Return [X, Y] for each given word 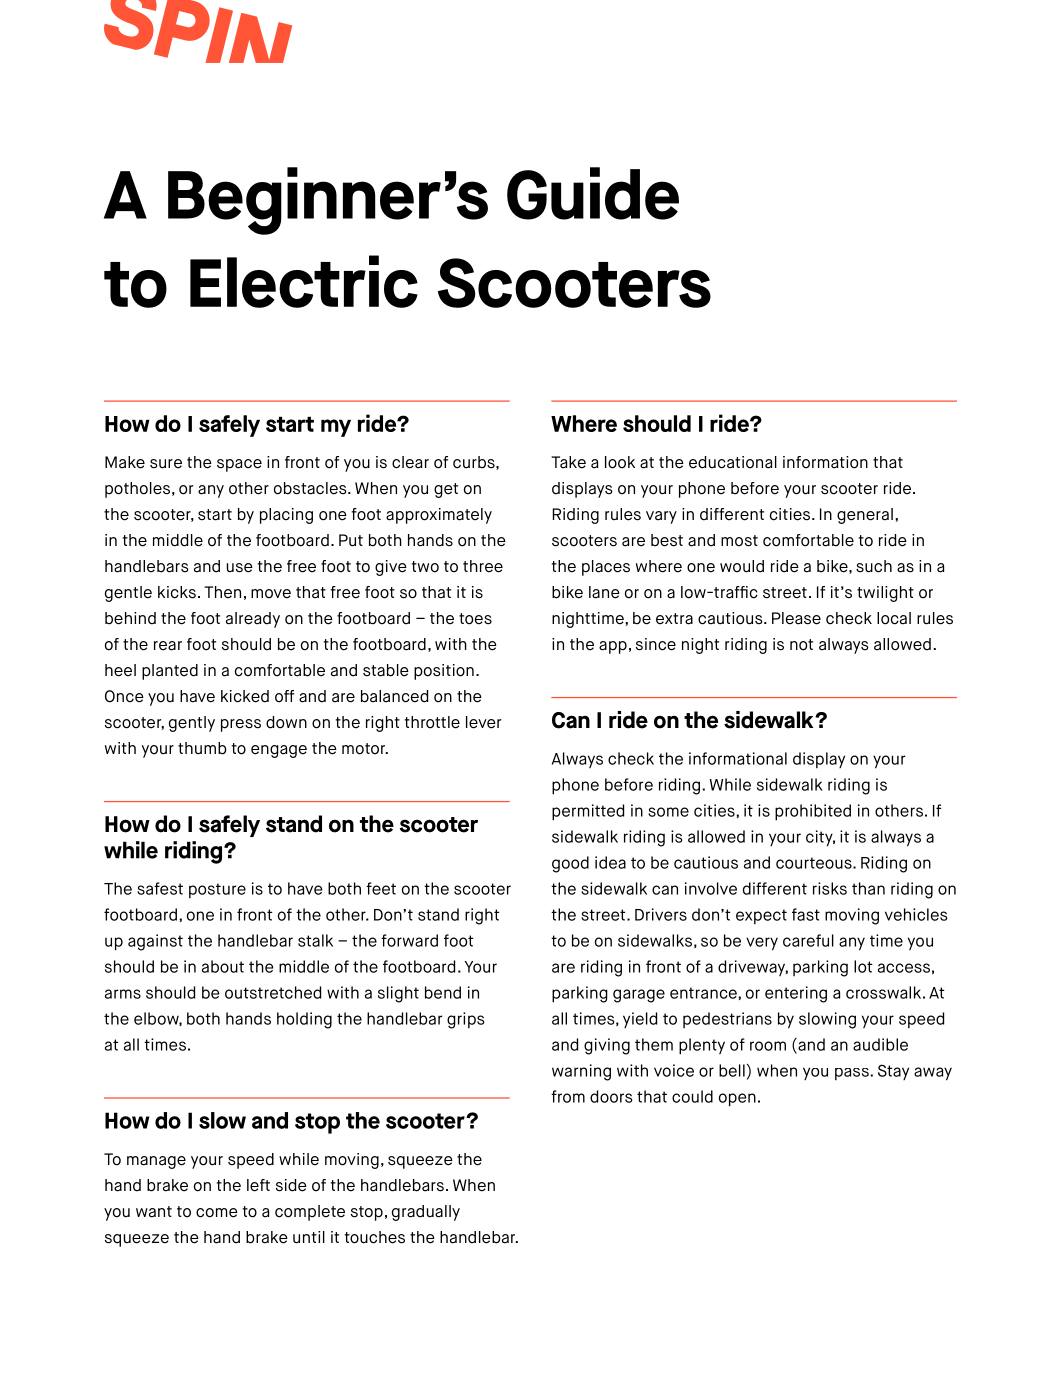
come [217, 1213]
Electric [304, 281]
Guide [593, 193]
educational [733, 462]
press [241, 725]
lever [483, 722]
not [801, 645]
